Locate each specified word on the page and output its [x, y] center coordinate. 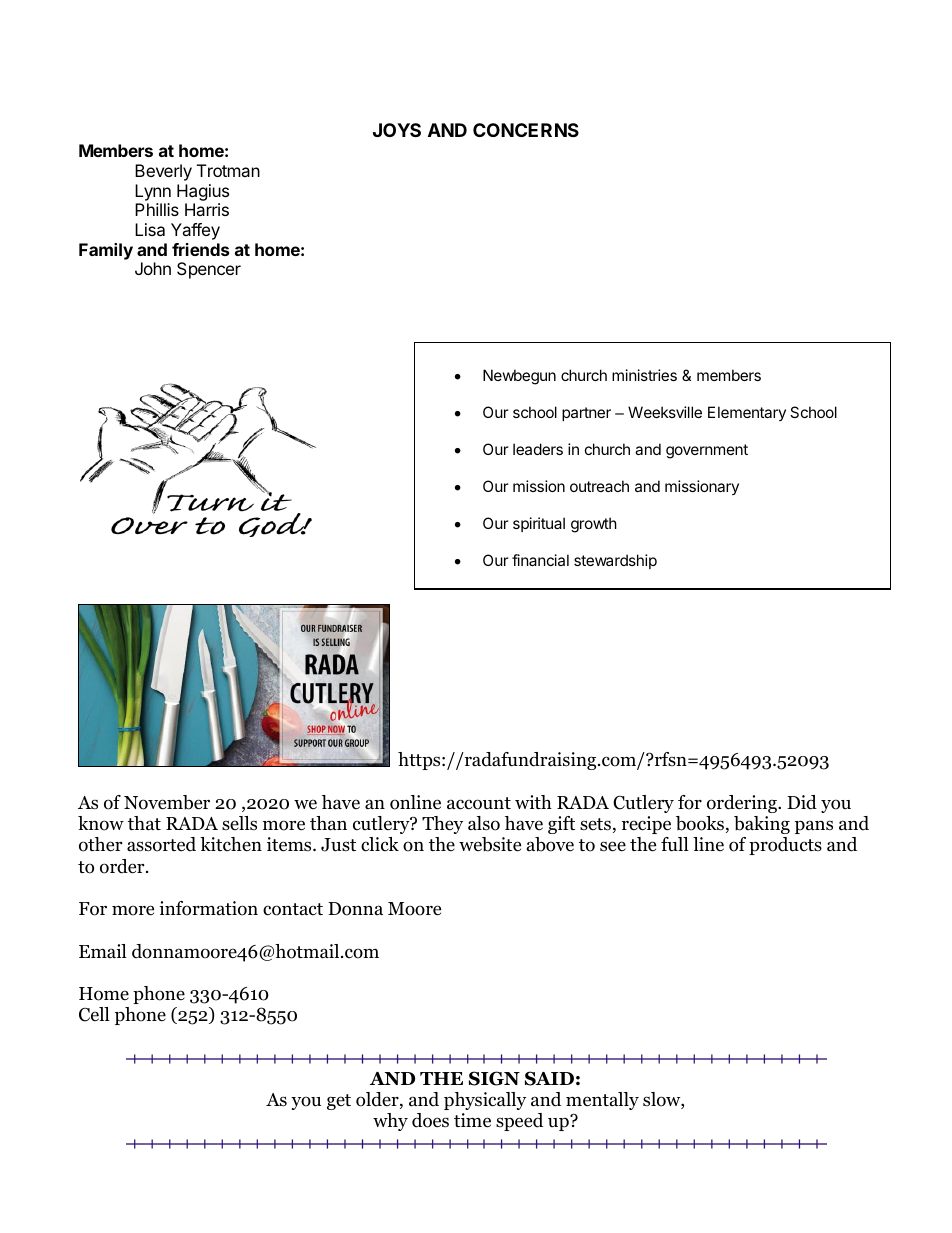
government [707, 451]
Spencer [209, 270]
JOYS [397, 130]
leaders [538, 449]
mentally [602, 1101]
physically [485, 1101]
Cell [94, 1014]
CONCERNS [526, 130]
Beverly [163, 172]
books [701, 824]
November [167, 802]
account [479, 803]
